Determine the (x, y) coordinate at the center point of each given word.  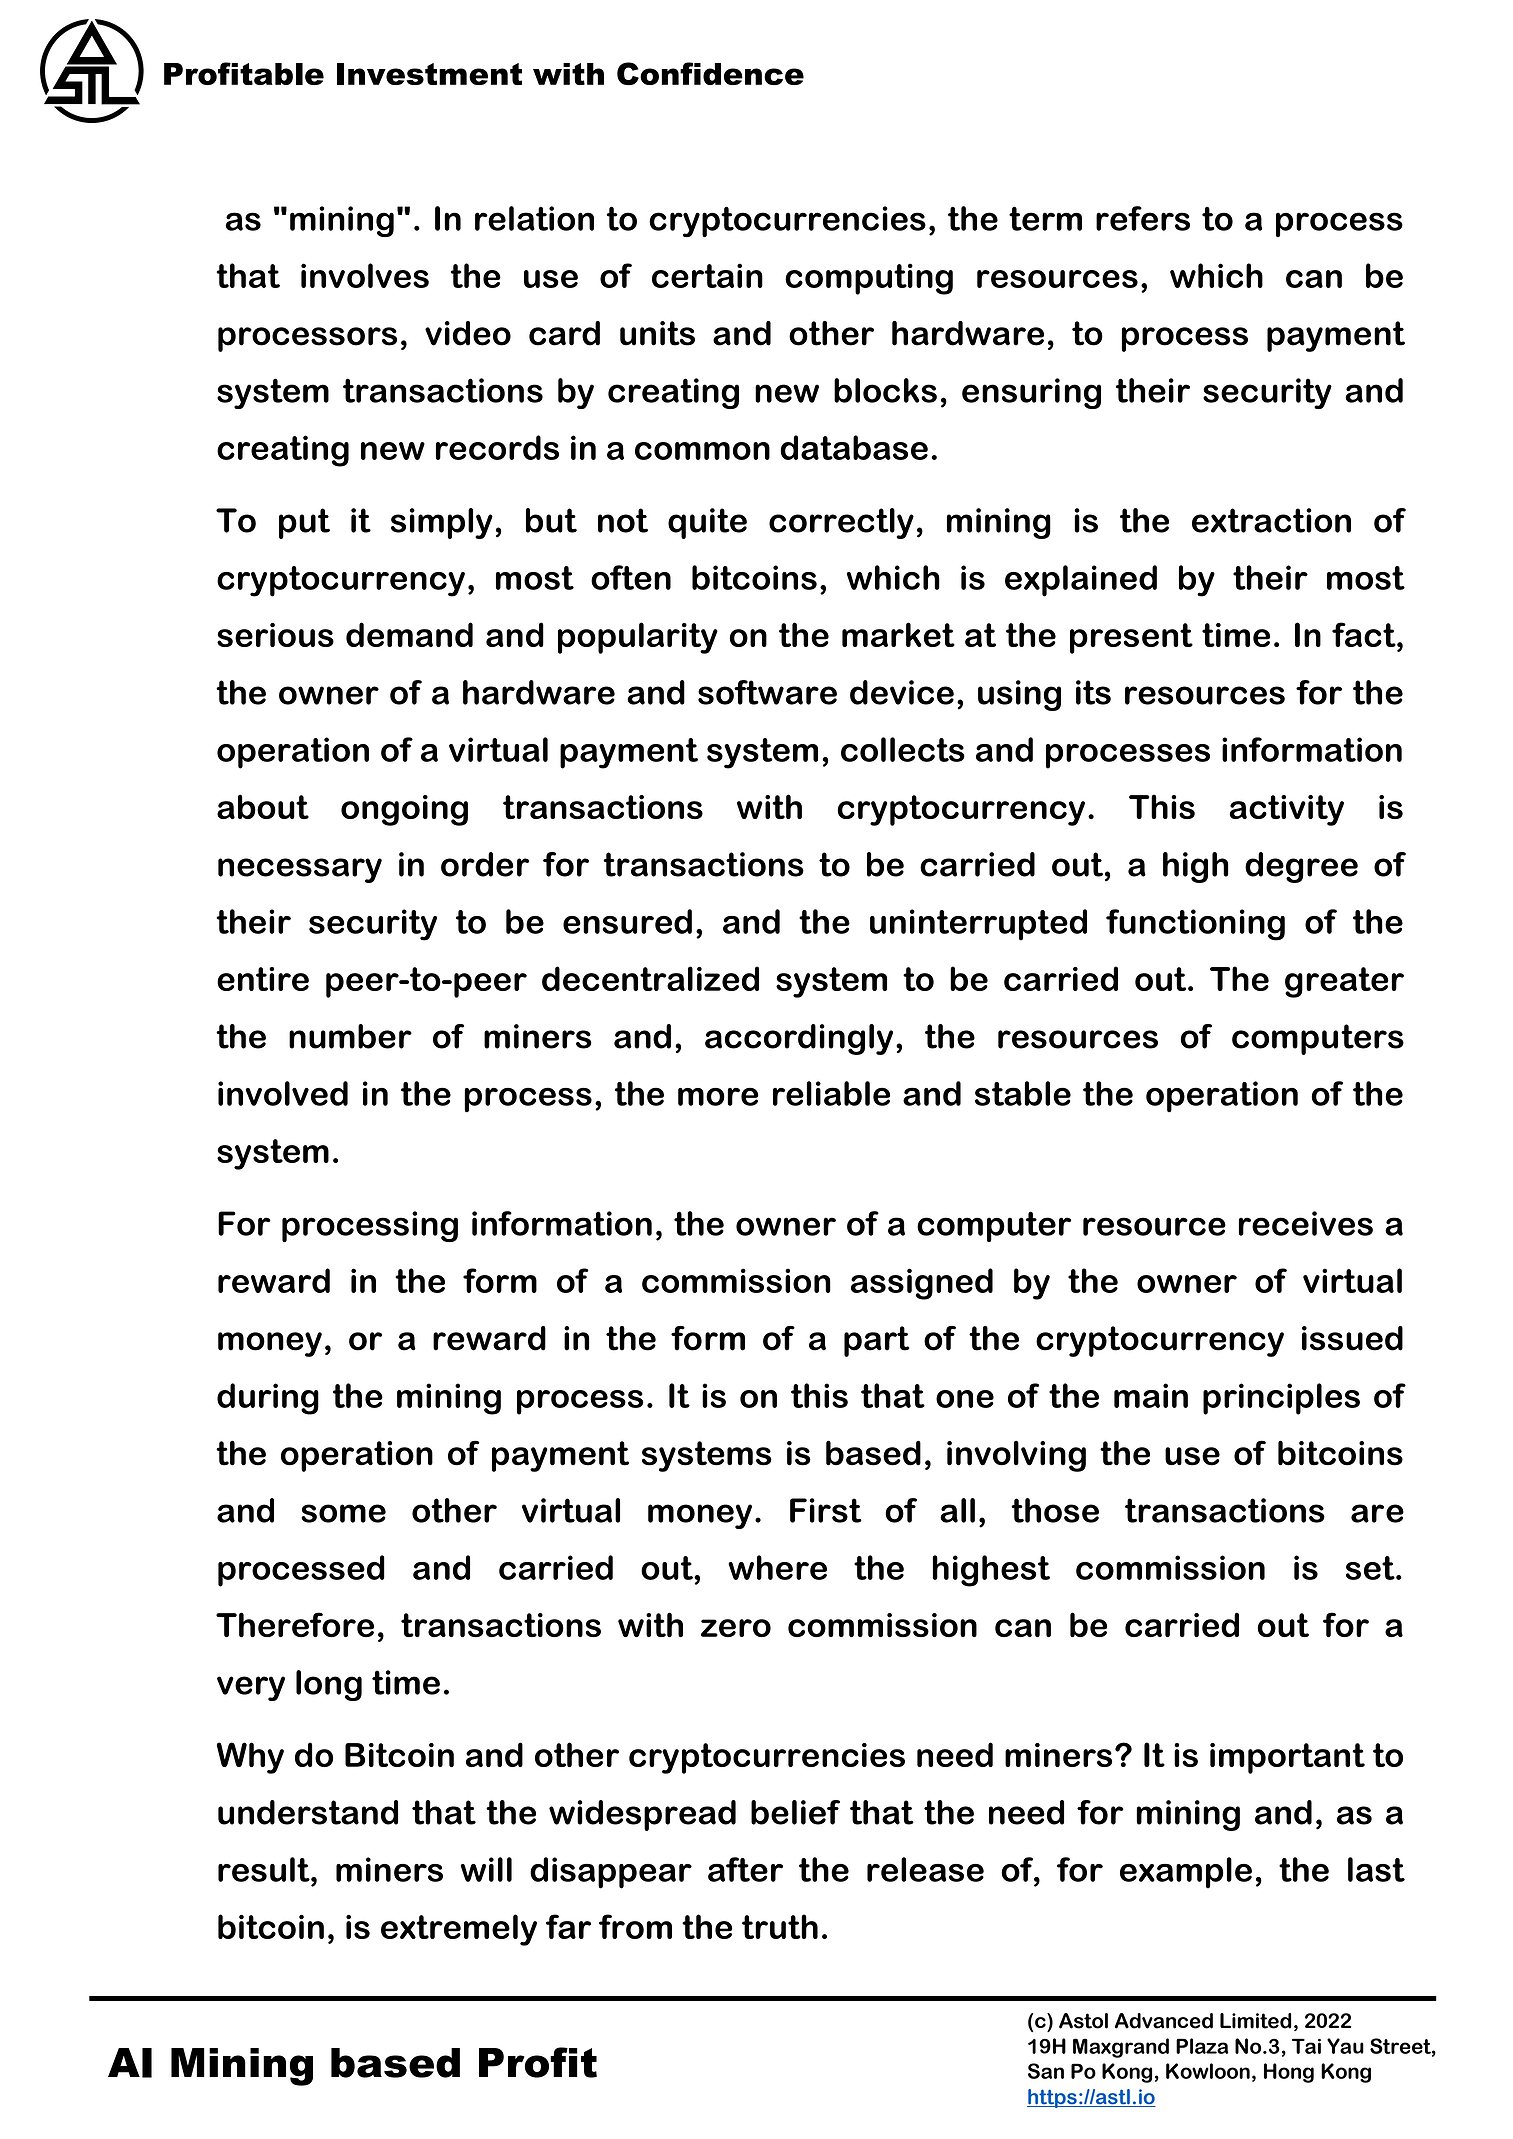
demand (409, 634)
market (898, 634)
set (1371, 1568)
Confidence (710, 73)
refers (1143, 218)
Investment (429, 74)
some (343, 1513)
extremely (459, 1930)
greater (1344, 982)
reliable (831, 1093)
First (826, 1510)
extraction (1271, 520)
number (350, 1036)
